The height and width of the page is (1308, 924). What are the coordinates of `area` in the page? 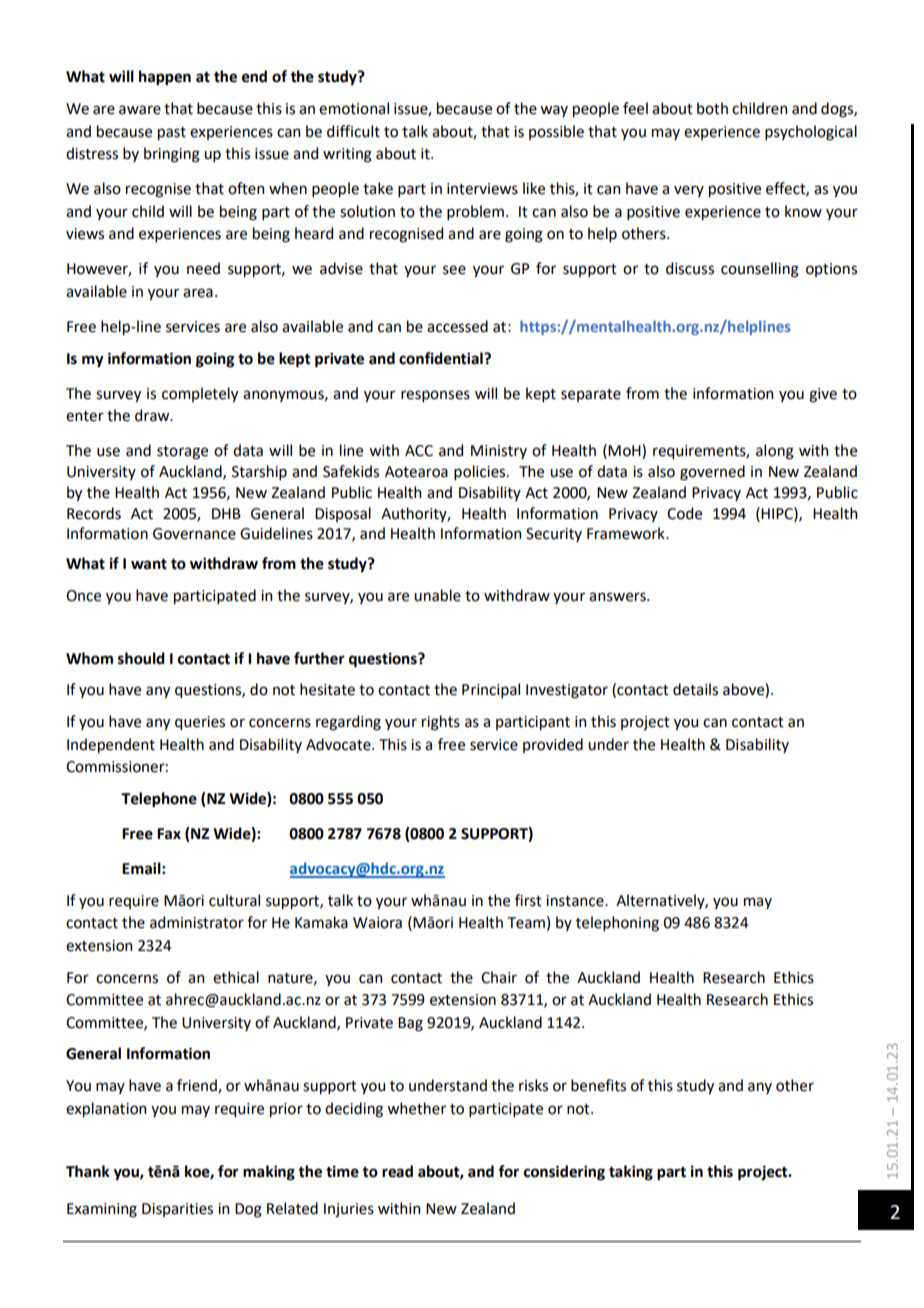 It's located at (198, 293).
